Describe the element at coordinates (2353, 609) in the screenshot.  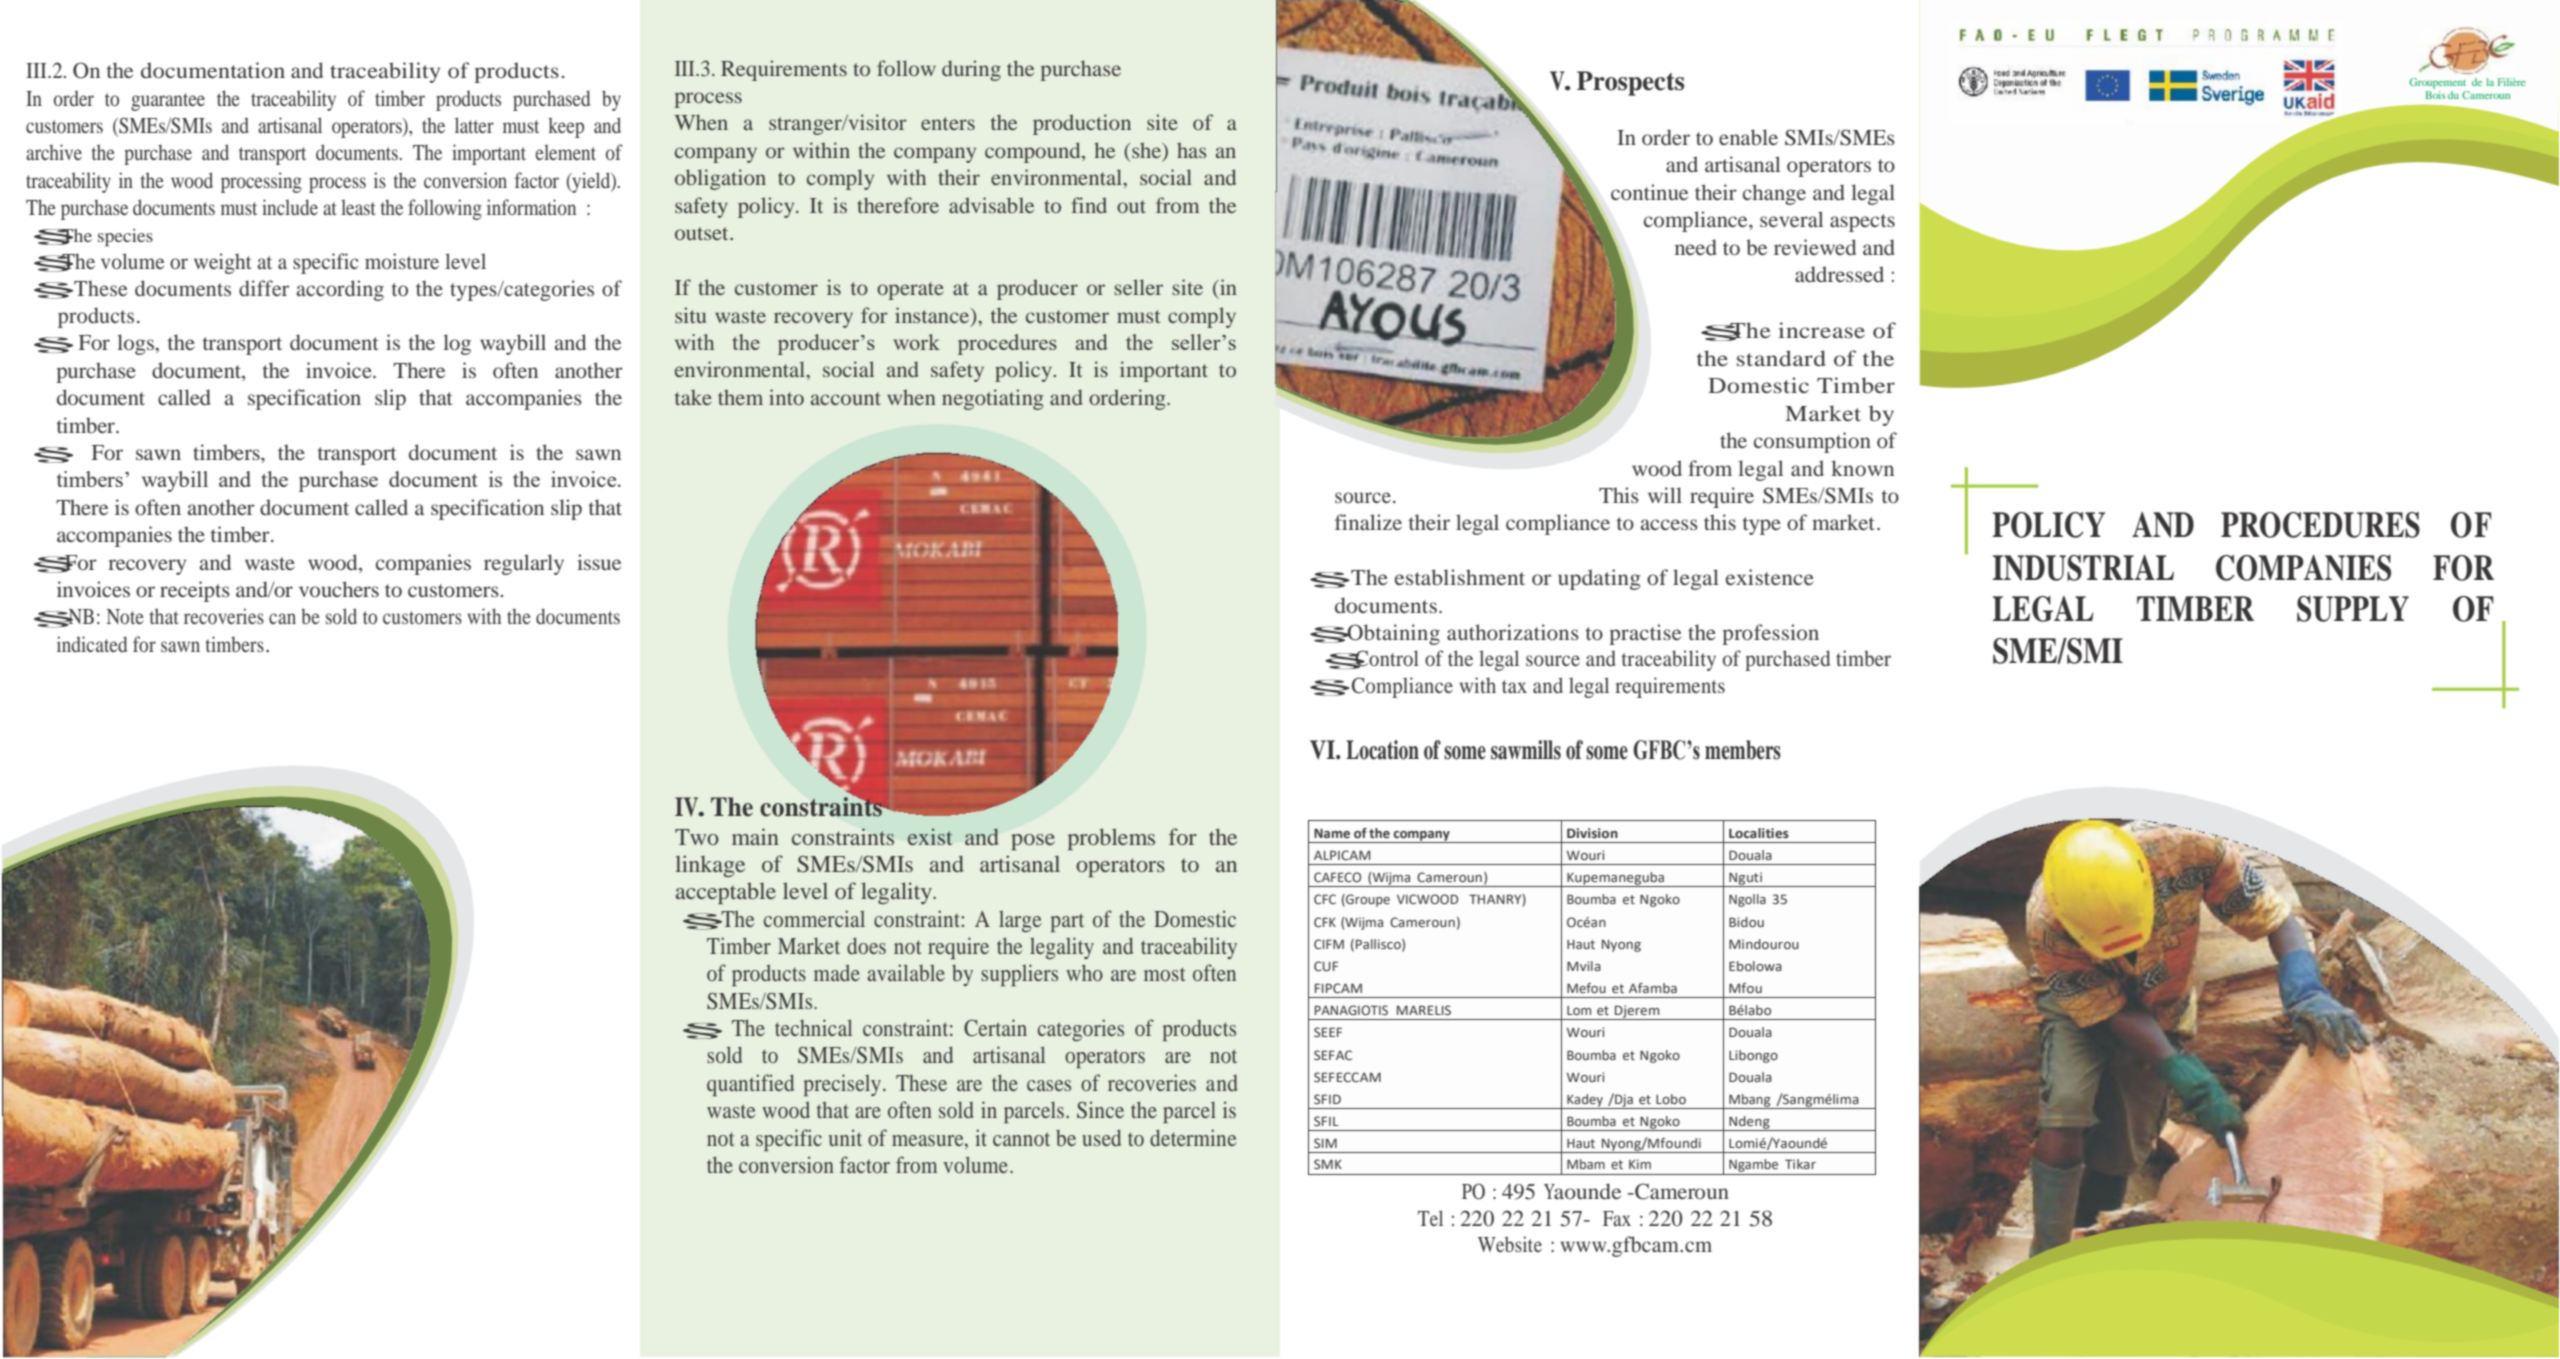
I see `SUPPLY` at that location.
